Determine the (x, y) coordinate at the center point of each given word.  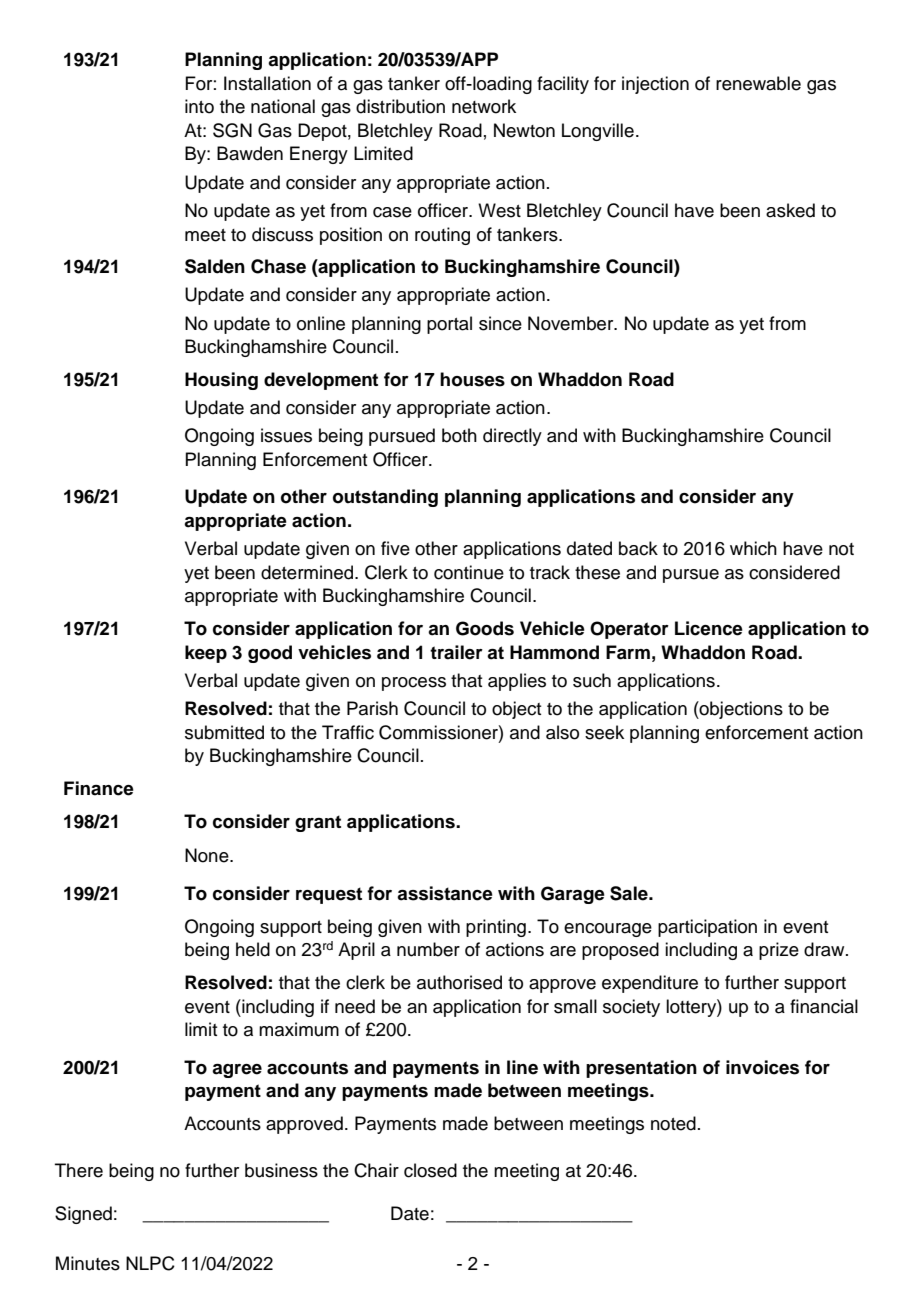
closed (430, 1170)
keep (206, 654)
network (484, 106)
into (199, 106)
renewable (758, 83)
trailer (456, 652)
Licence (709, 628)
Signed (83, 1215)
